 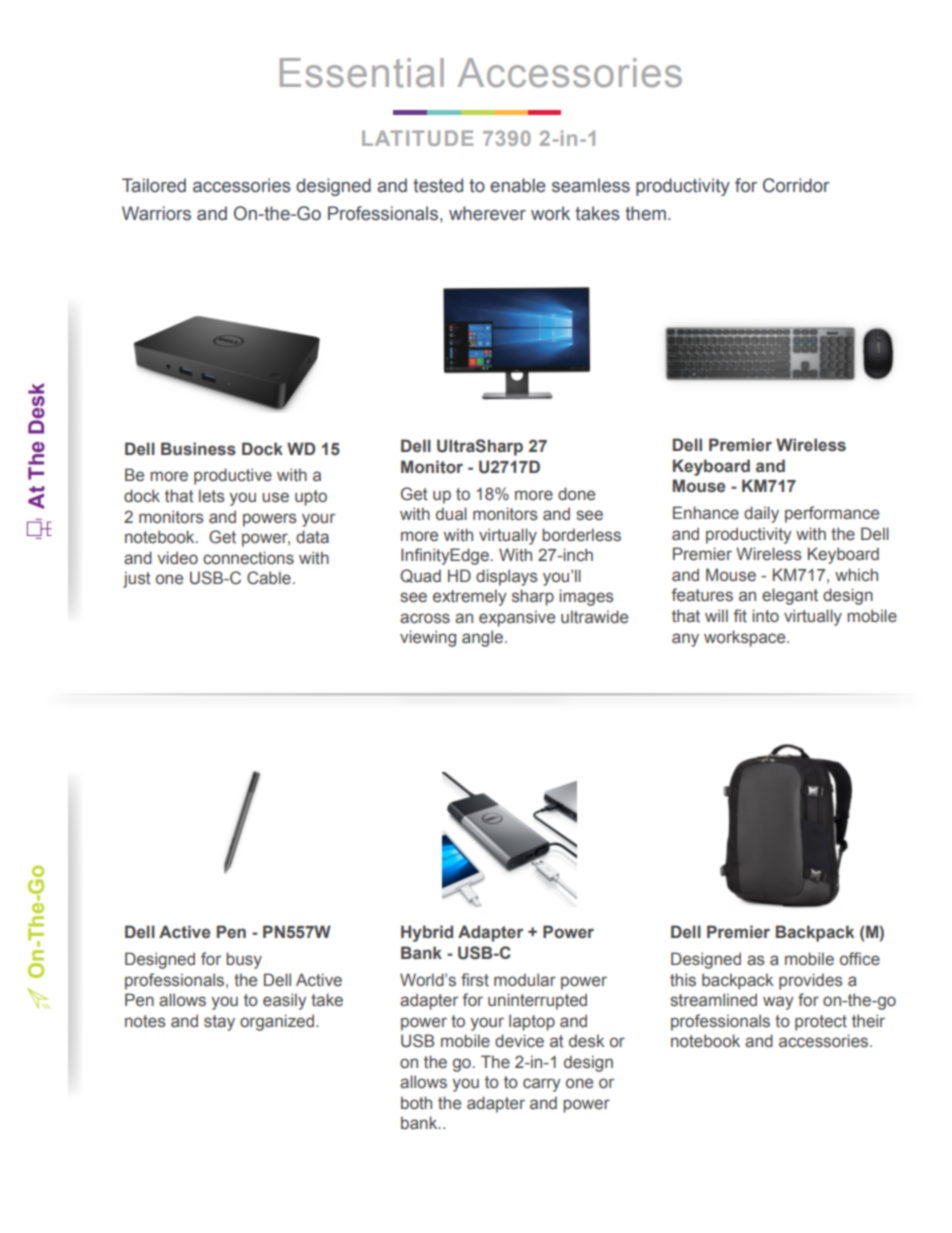 I want to click on wherever, so click(x=487, y=213).
